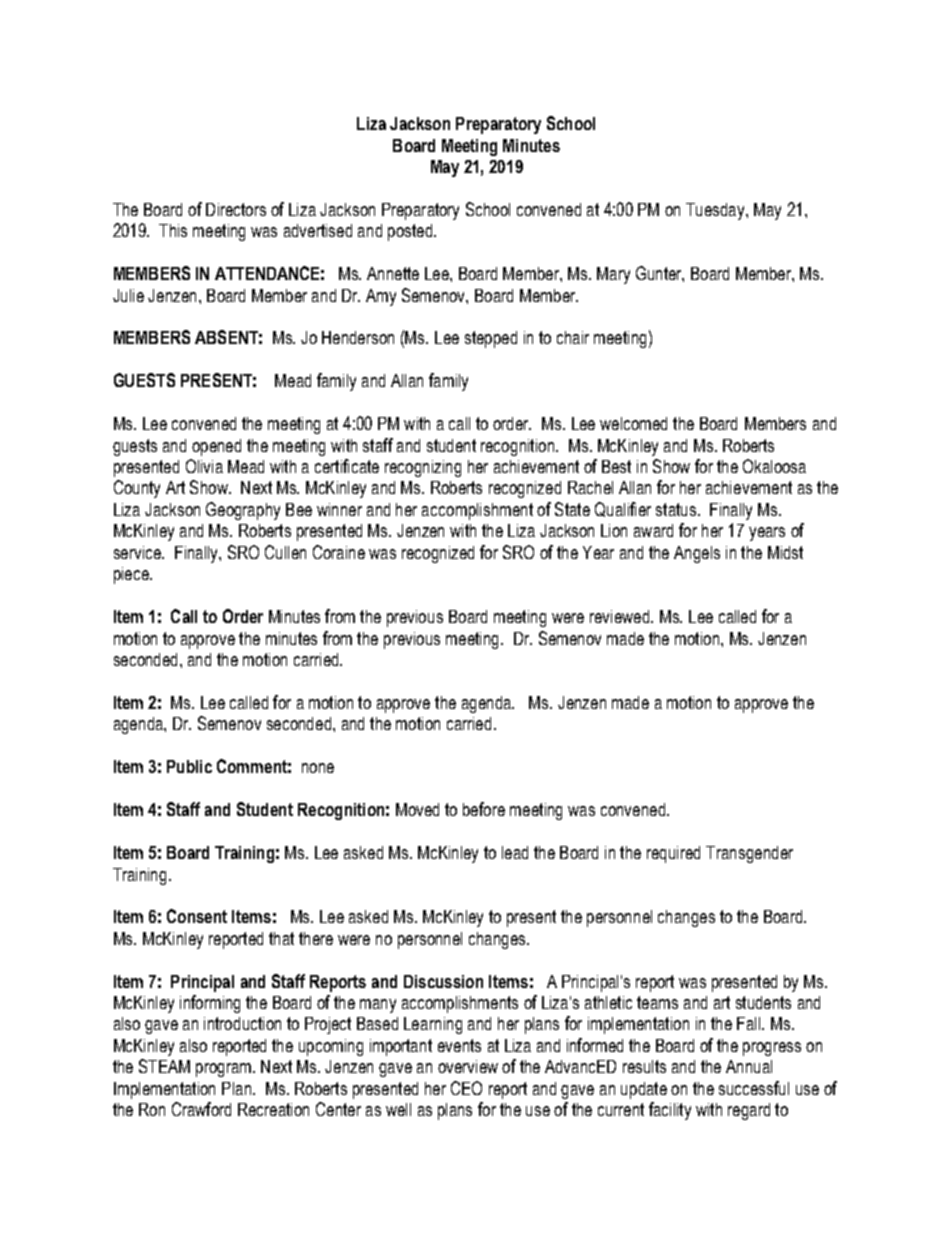 Image resolution: width=952 pixels, height=1233 pixels. What do you see at coordinates (466, 1088) in the image?
I see `CEO` at bounding box center [466, 1088].
